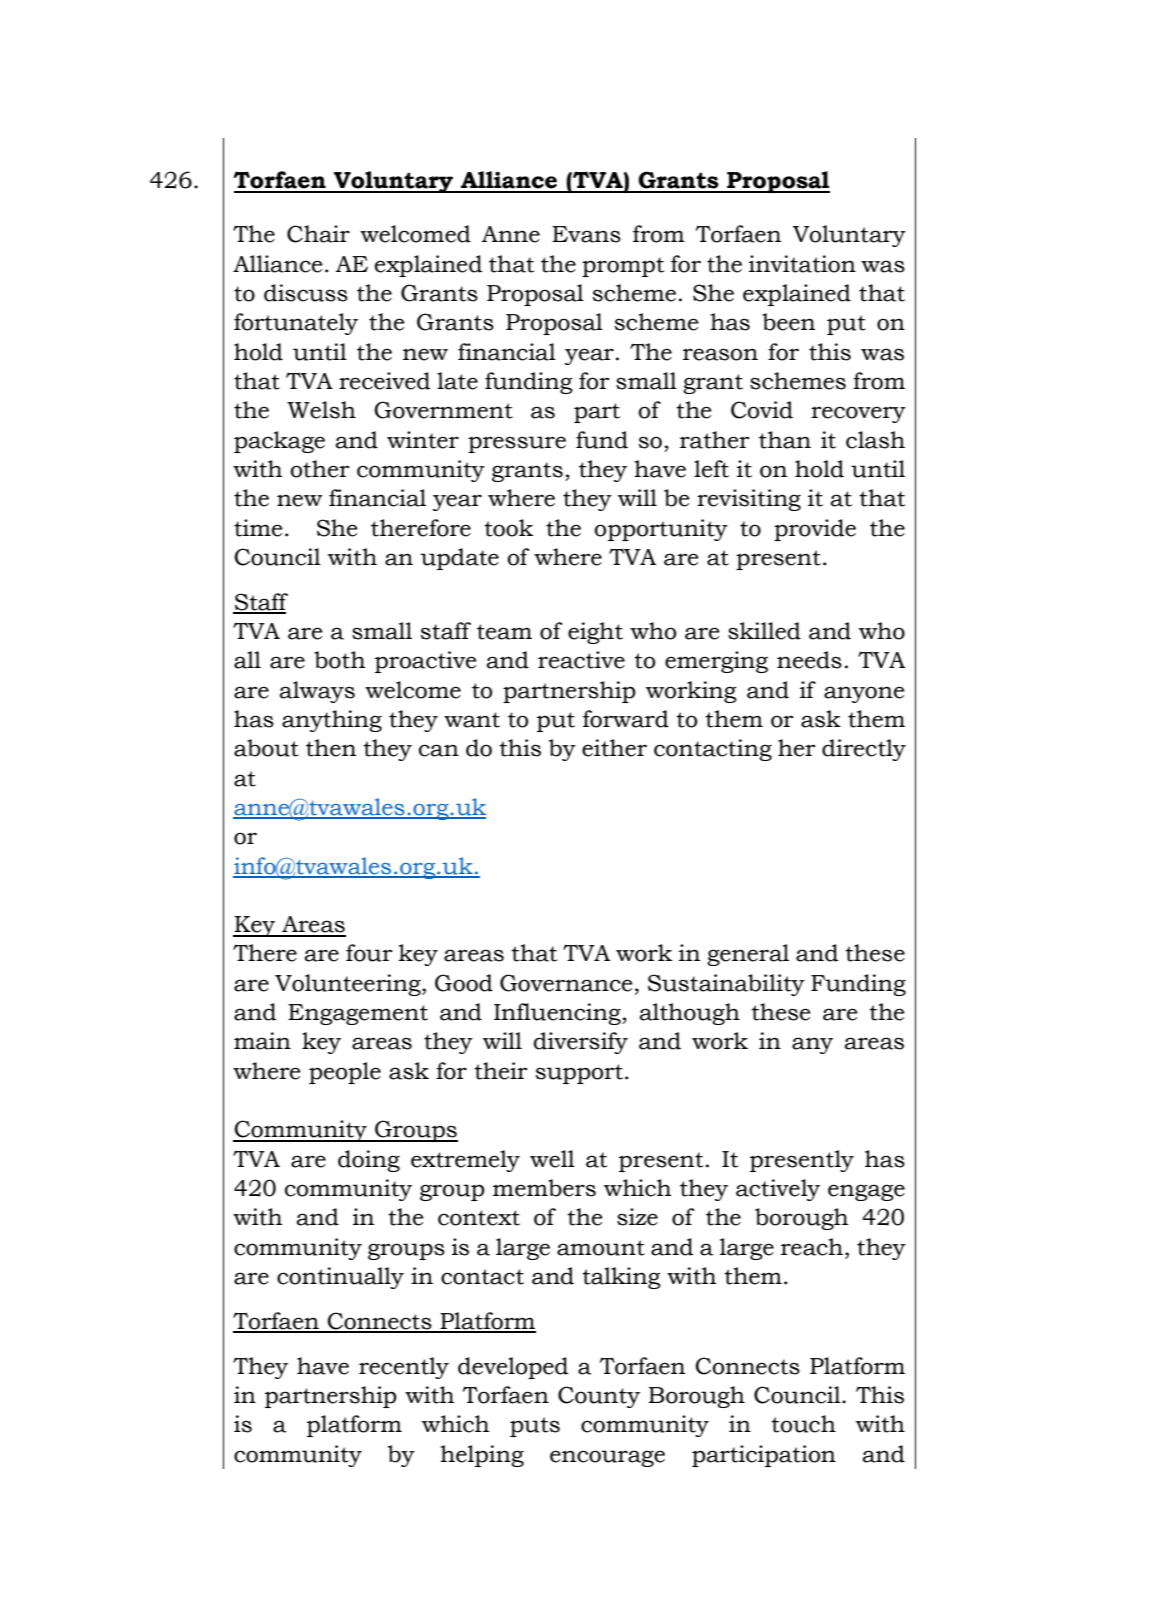  Describe the element at coordinates (332, 721) in the image. I see `anything` at that location.
